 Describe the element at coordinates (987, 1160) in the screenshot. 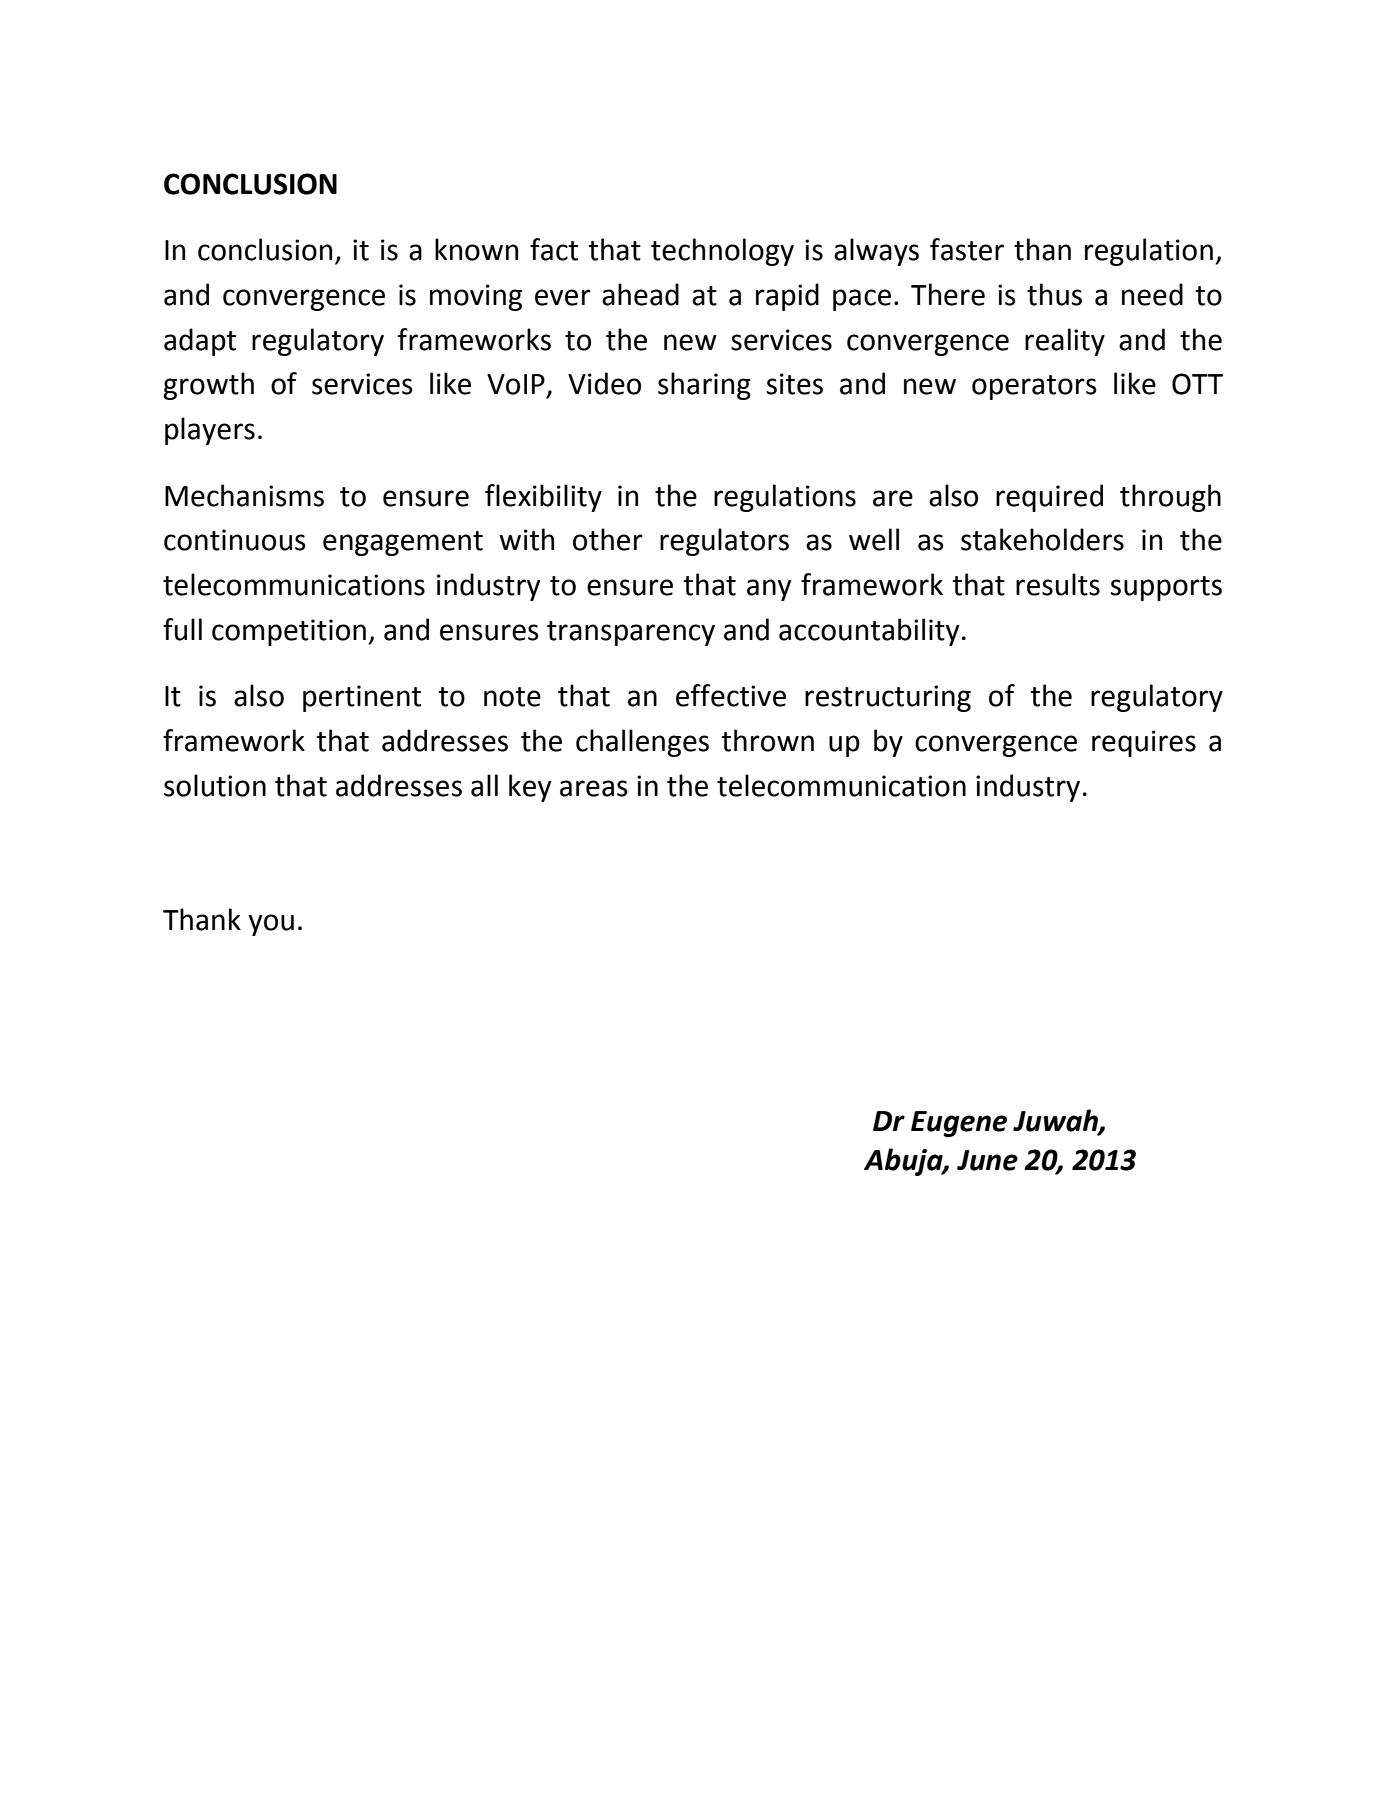

I see `June` at that location.
